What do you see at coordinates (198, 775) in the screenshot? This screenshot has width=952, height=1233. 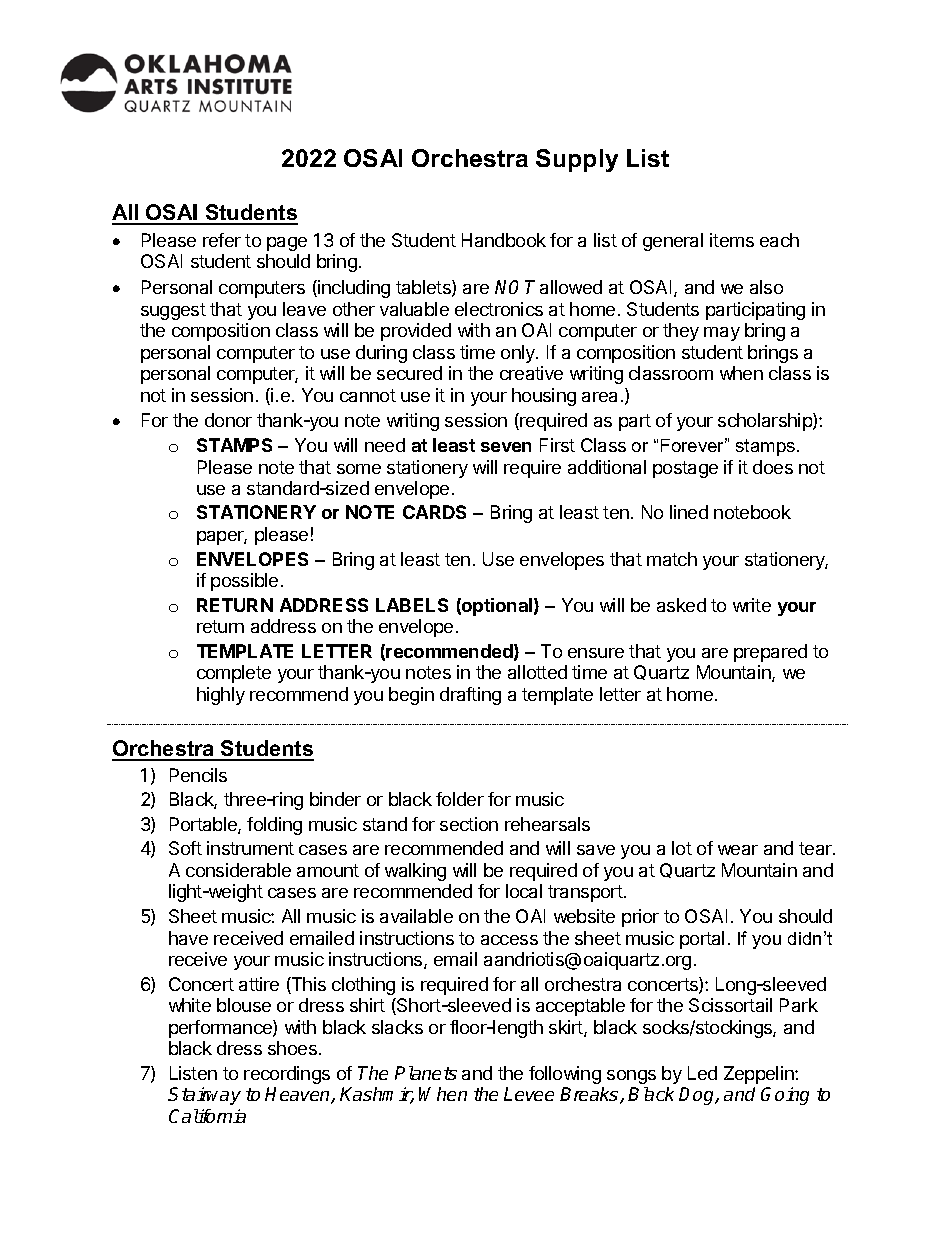 I see `Pencils` at bounding box center [198, 775].
